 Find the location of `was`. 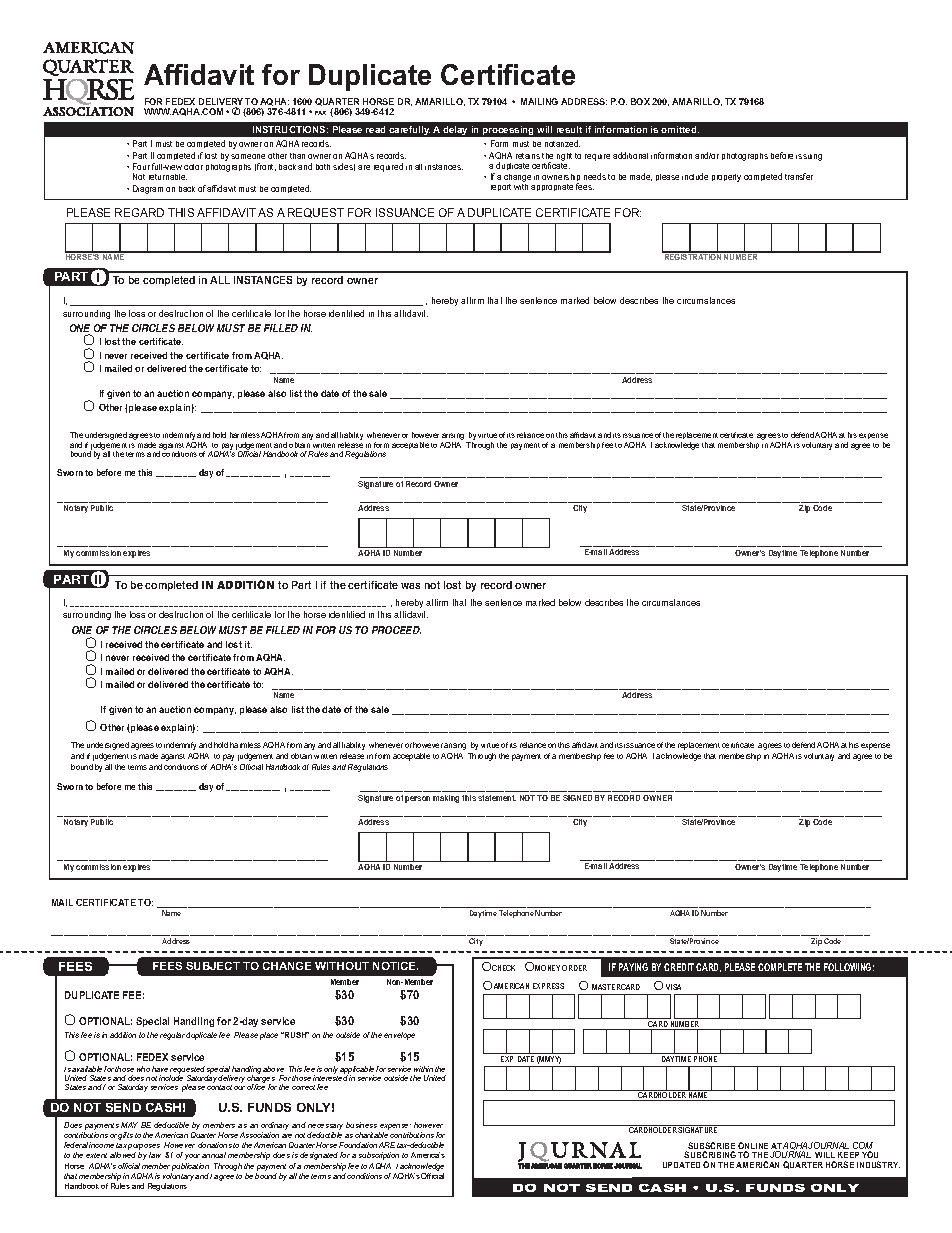

was is located at coordinates (410, 586).
